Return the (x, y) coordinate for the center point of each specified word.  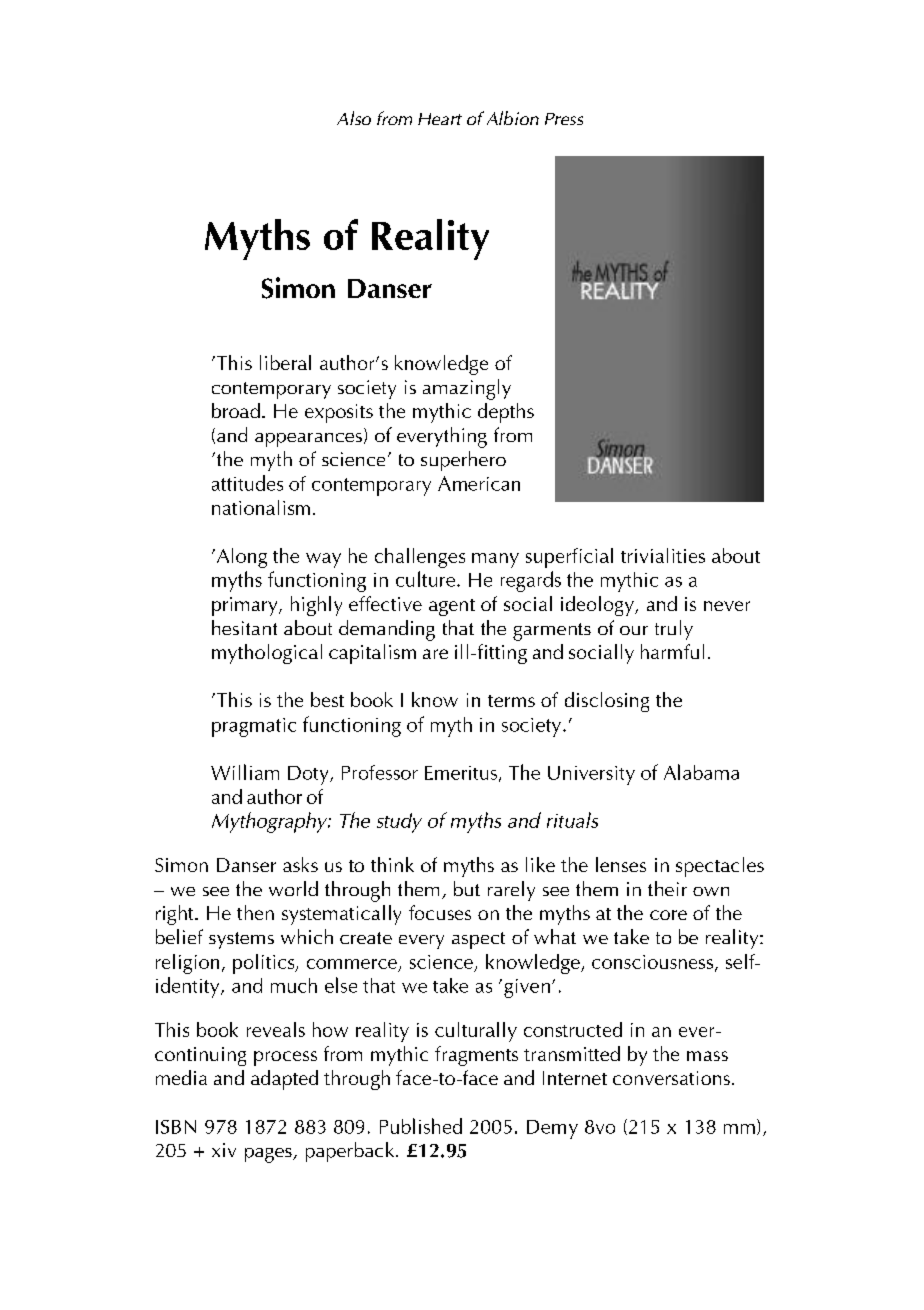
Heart (440, 119)
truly (674, 630)
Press (564, 119)
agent (452, 607)
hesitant (244, 627)
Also (354, 118)
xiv (224, 1150)
